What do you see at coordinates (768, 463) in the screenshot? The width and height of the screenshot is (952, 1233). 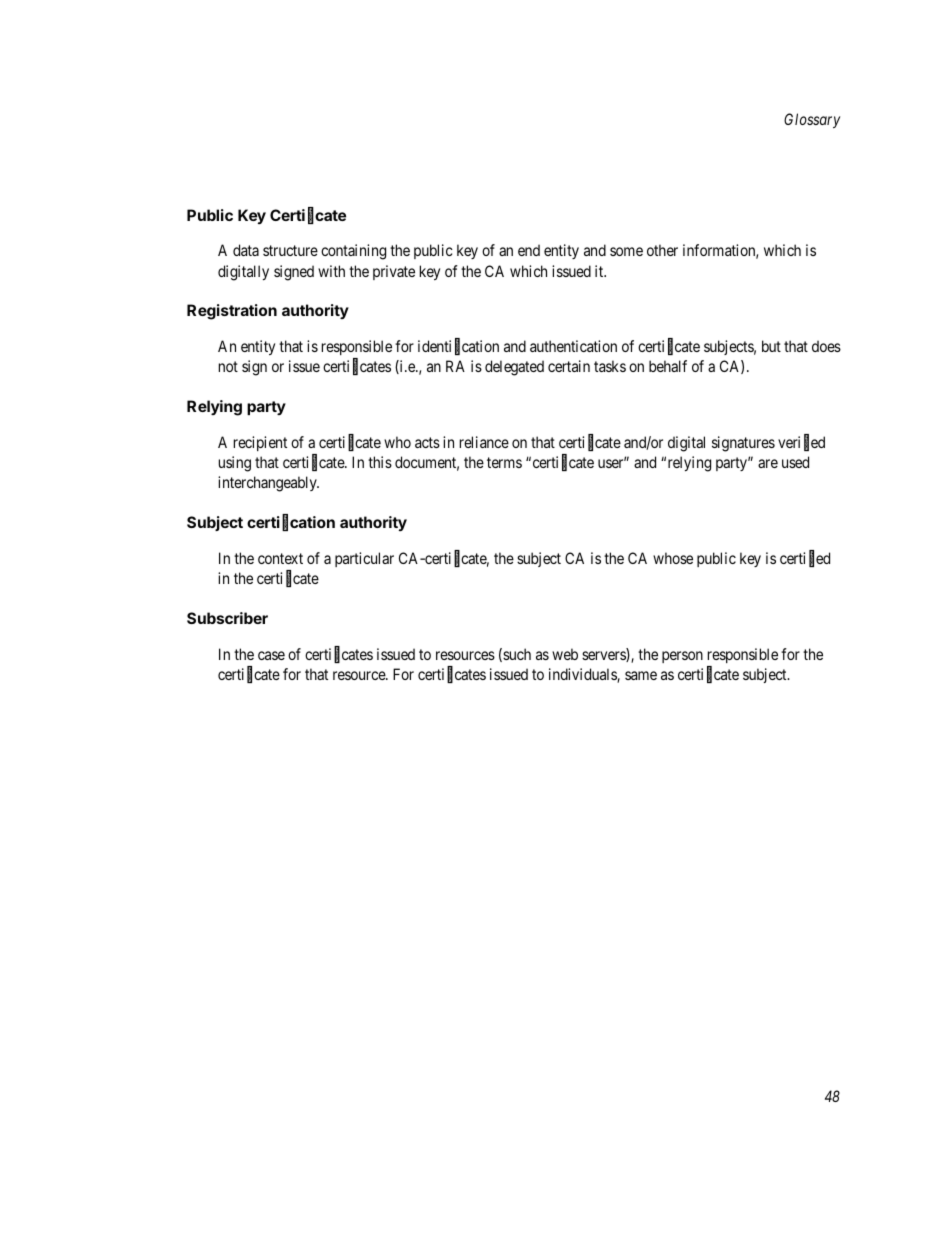 I see `are` at bounding box center [768, 463].
